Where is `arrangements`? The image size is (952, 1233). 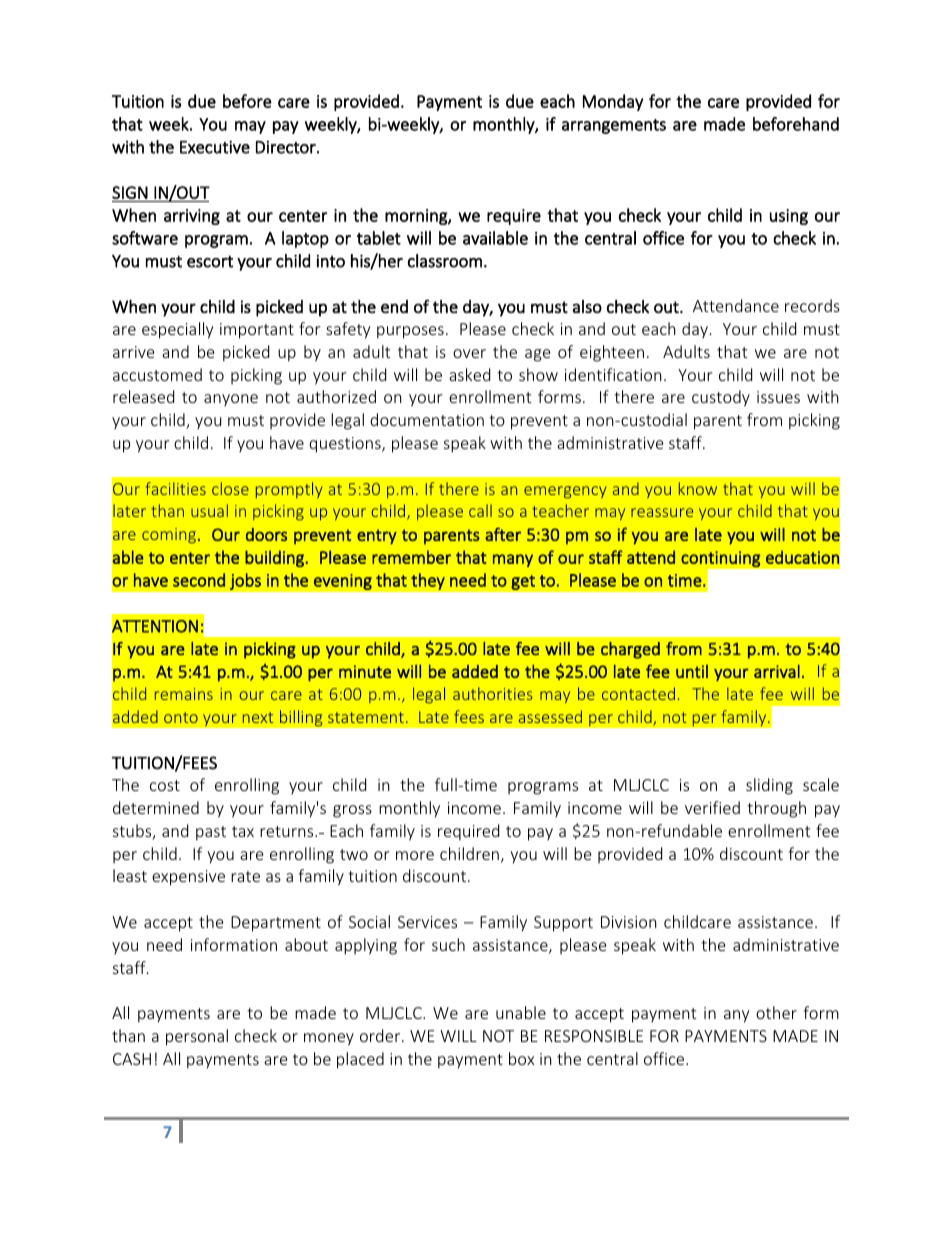
arrangements is located at coordinates (614, 126).
